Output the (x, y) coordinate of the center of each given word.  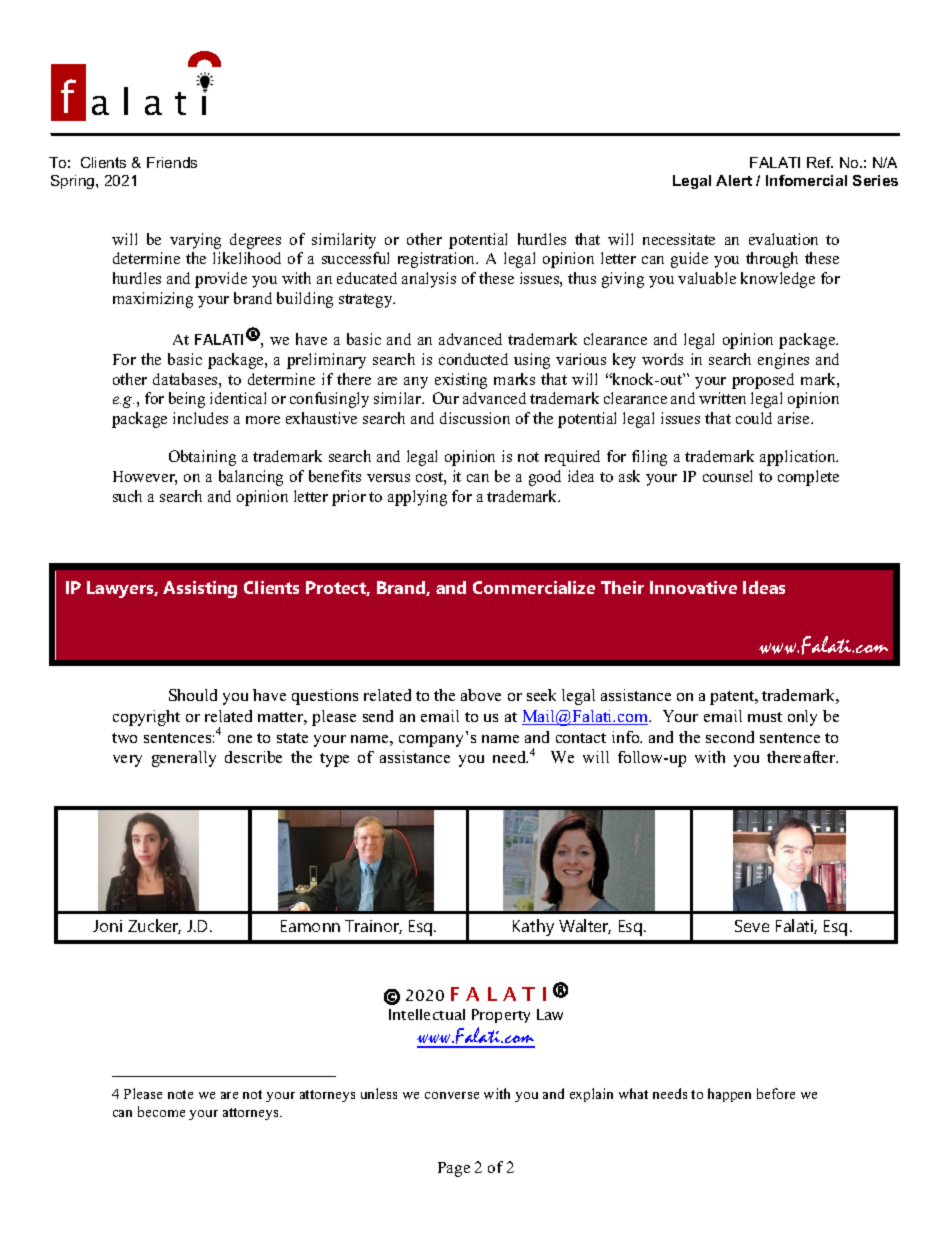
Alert (734, 180)
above (481, 695)
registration (438, 260)
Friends (172, 162)
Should (193, 695)
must (765, 717)
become (161, 1111)
